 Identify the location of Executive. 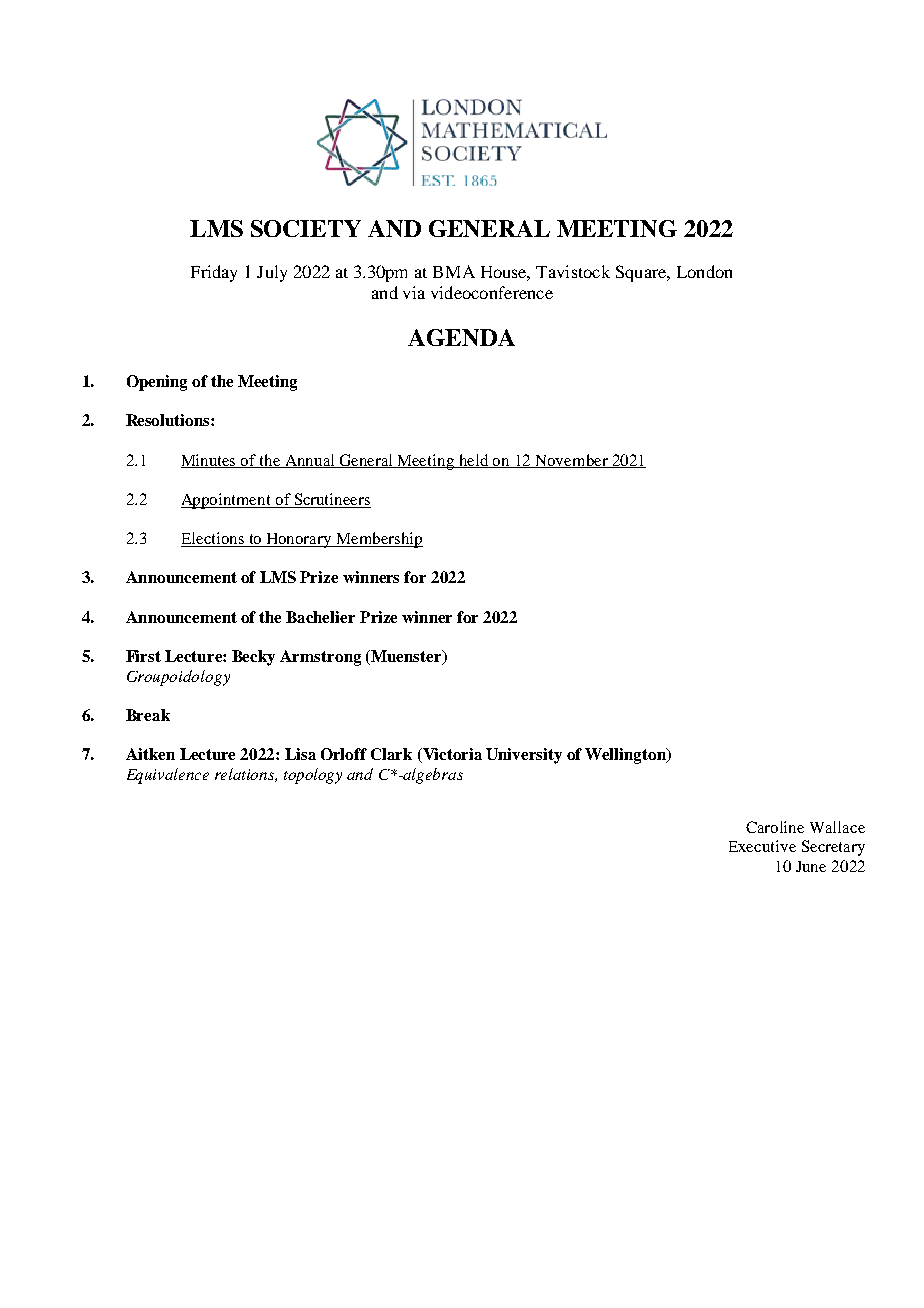
(762, 846).
